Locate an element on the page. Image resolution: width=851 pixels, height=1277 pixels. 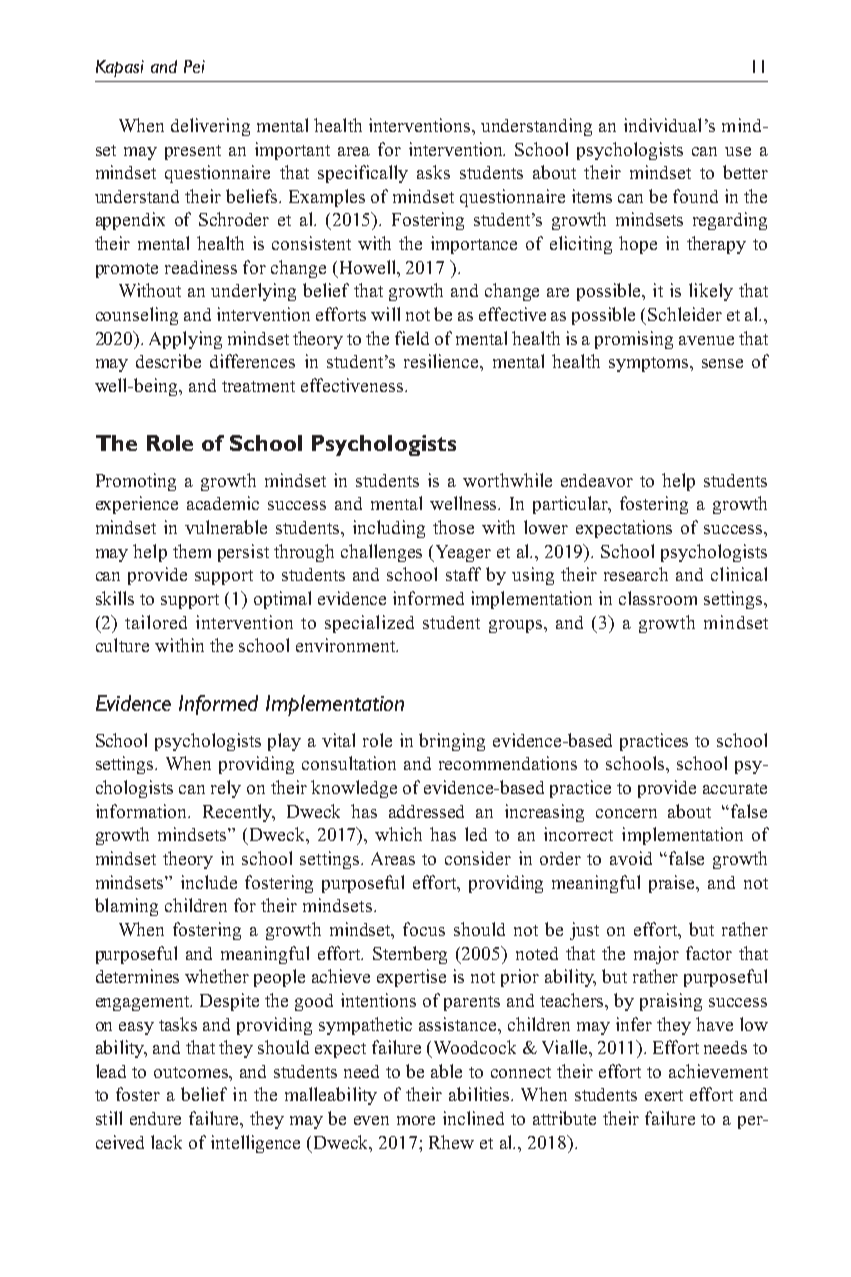
use is located at coordinates (738, 151).
